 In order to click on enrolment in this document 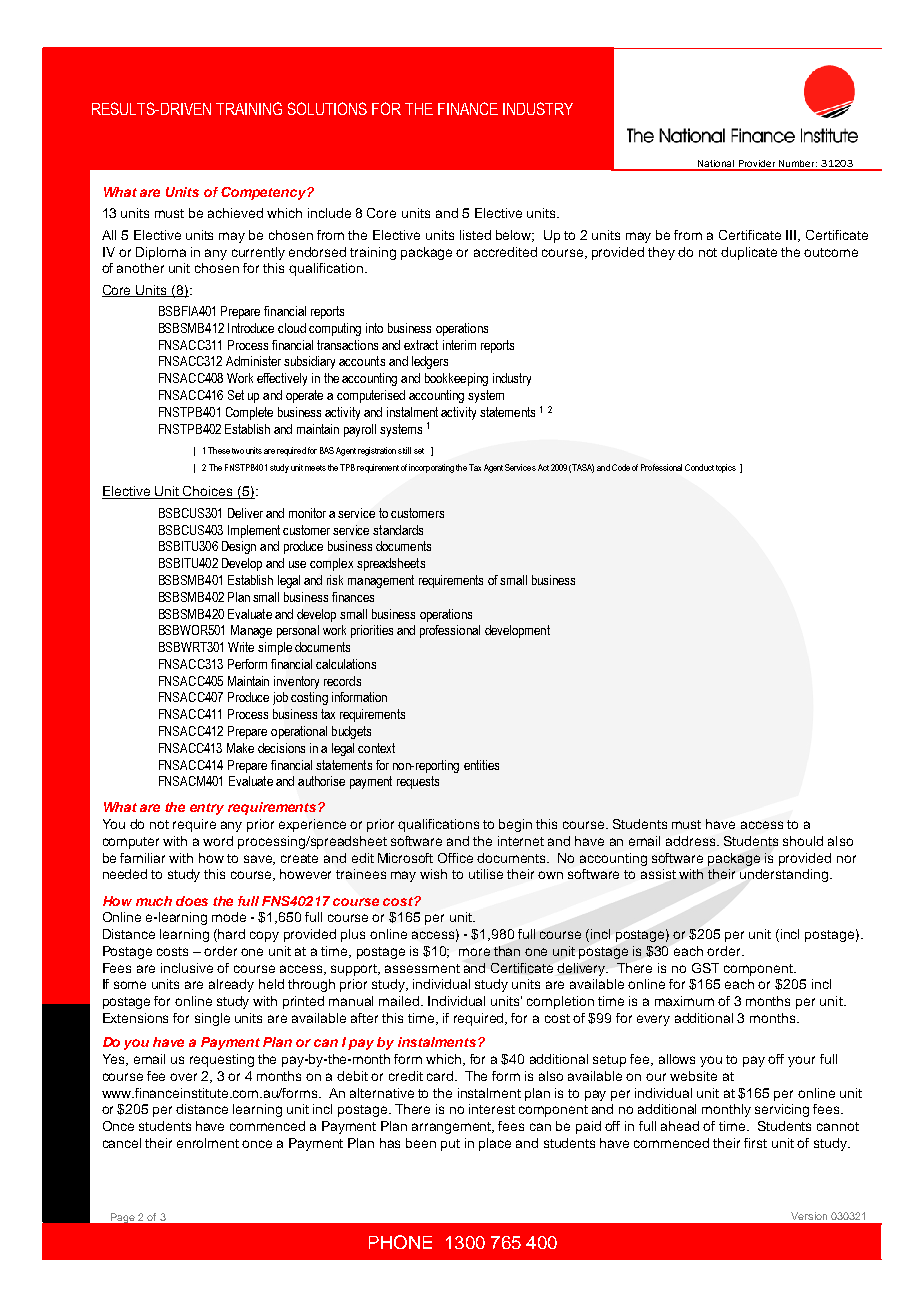, I will do `click(208, 1143)`.
